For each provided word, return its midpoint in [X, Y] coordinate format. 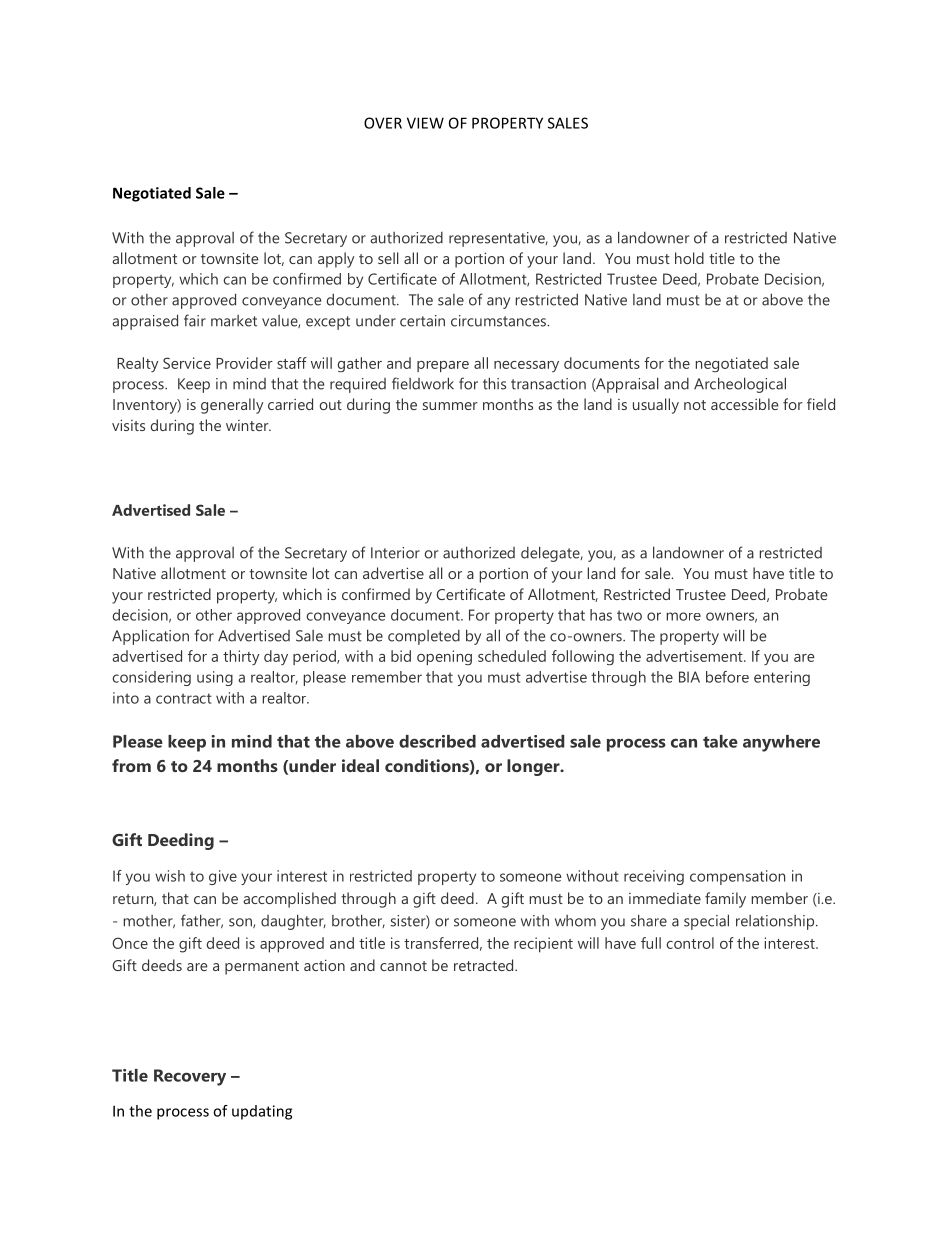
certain [422, 321]
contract [184, 698]
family [725, 900]
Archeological [740, 385]
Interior [395, 553]
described [437, 741]
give [223, 877]
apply [336, 260]
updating [262, 1112]
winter [248, 425]
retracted [485, 965]
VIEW [425, 123]
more [684, 616]
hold [689, 258]
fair [195, 320]
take [720, 741]
